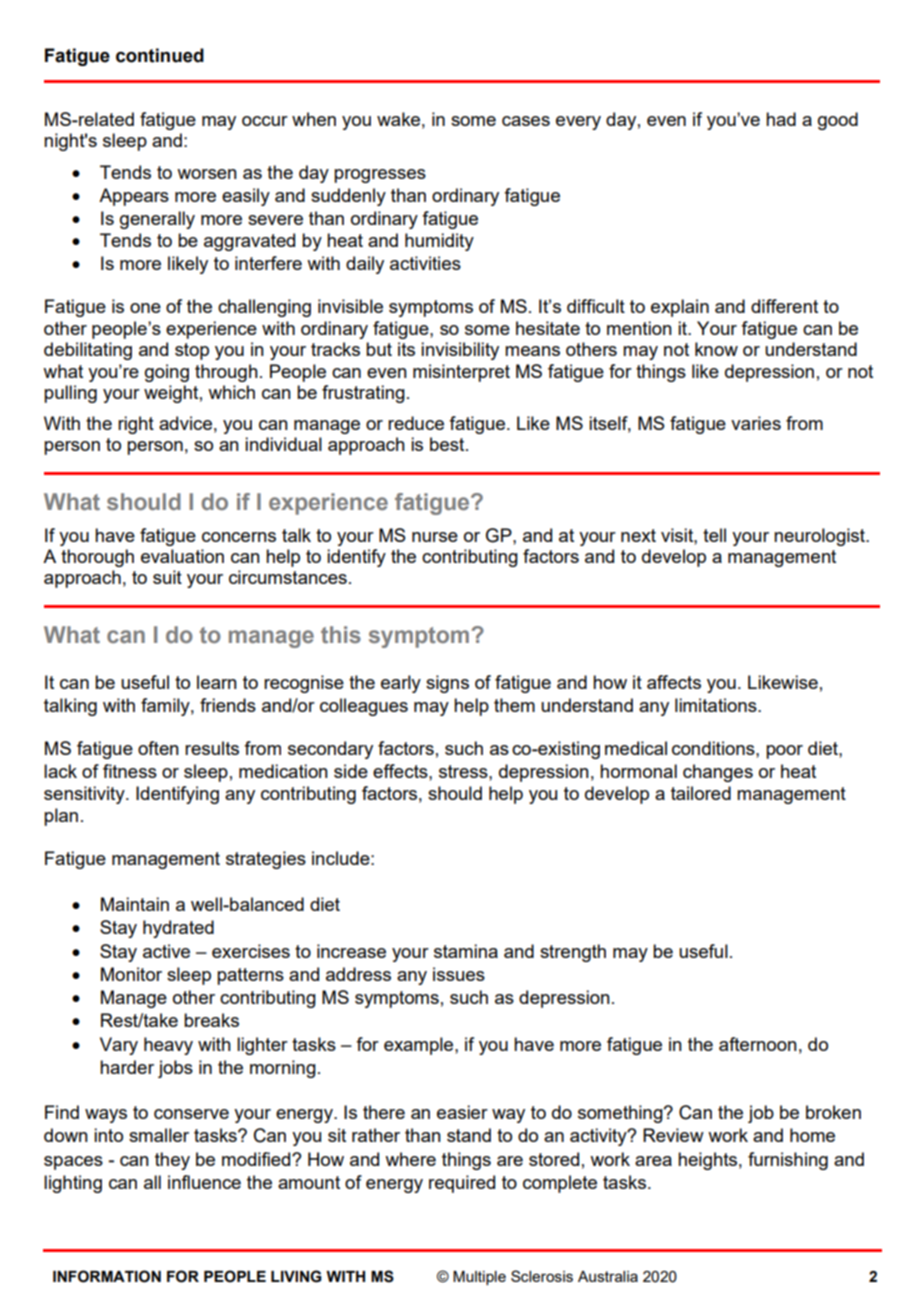 Image resolution: width=924 pixels, height=1308 pixels. I want to click on afternoon, so click(758, 1044).
